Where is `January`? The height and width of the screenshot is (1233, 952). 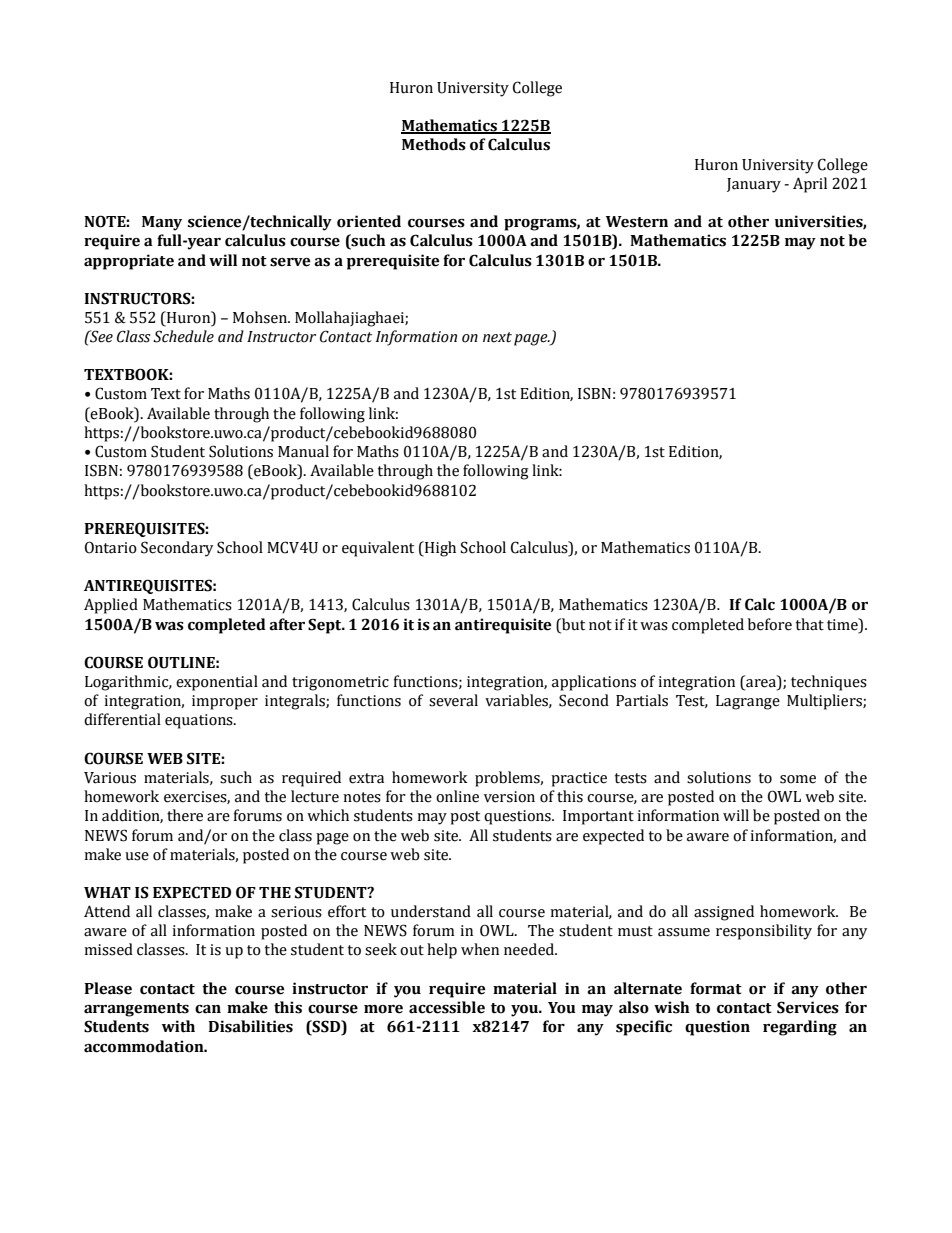 January is located at coordinates (754, 185).
